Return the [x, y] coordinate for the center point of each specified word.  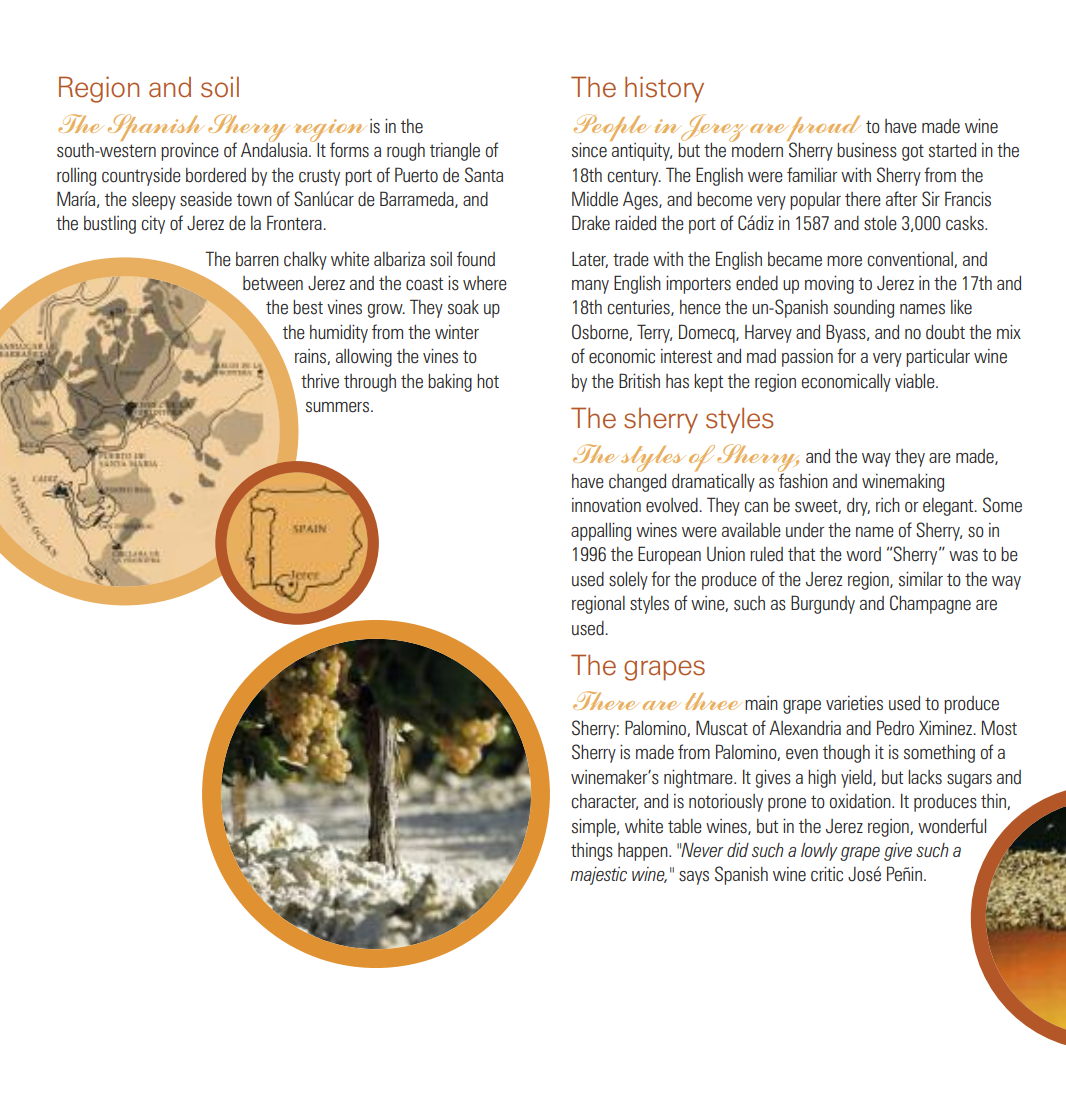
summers [337, 407]
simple [595, 827]
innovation [606, 505]
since [589, 150]
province [190, 151]
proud [824, 129]
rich [888, 505]
